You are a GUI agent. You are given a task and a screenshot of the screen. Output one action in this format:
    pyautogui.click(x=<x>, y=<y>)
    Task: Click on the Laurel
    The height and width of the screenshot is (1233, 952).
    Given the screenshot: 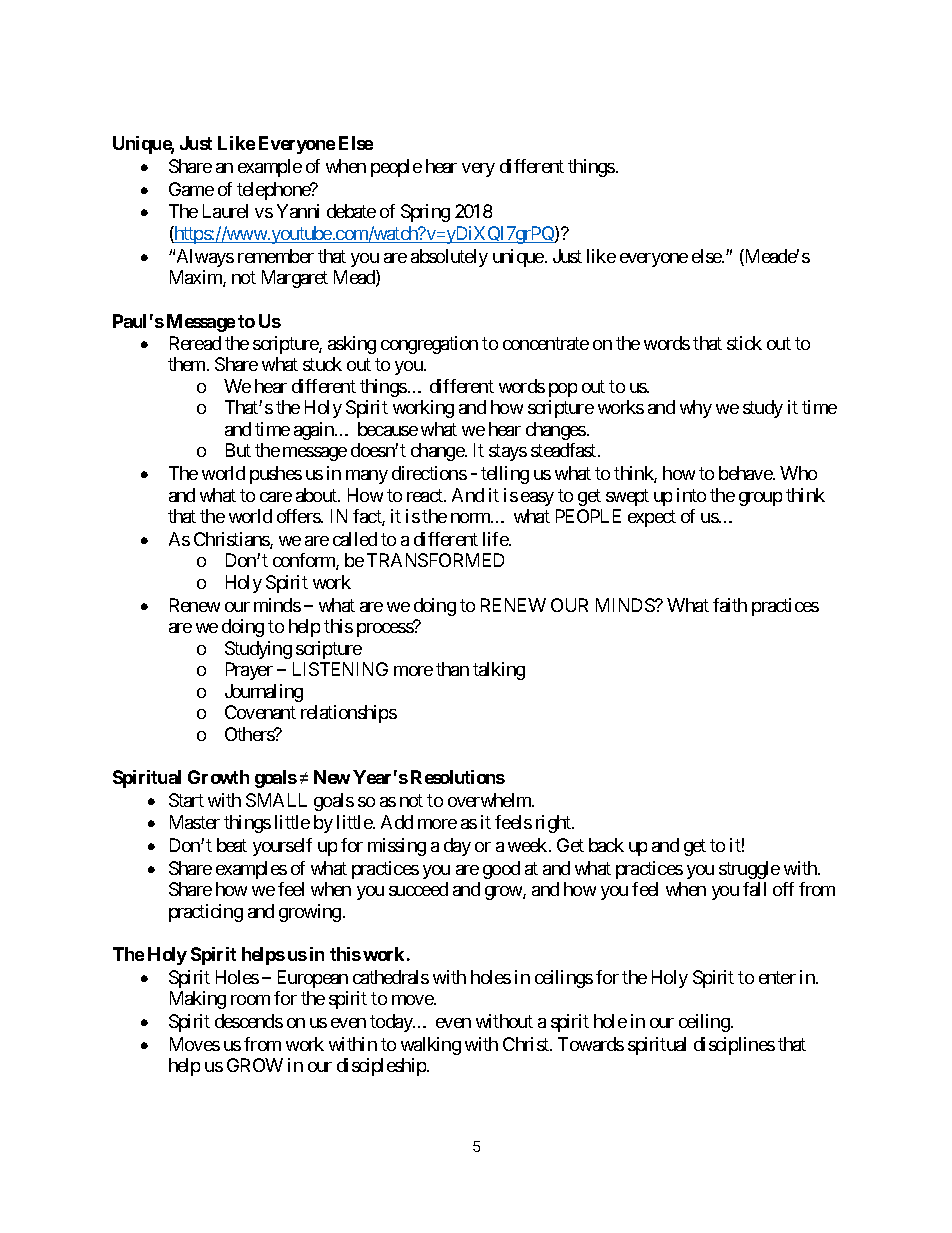 What is the action you would take?
    pyautogui.click(x=225, y=211)
